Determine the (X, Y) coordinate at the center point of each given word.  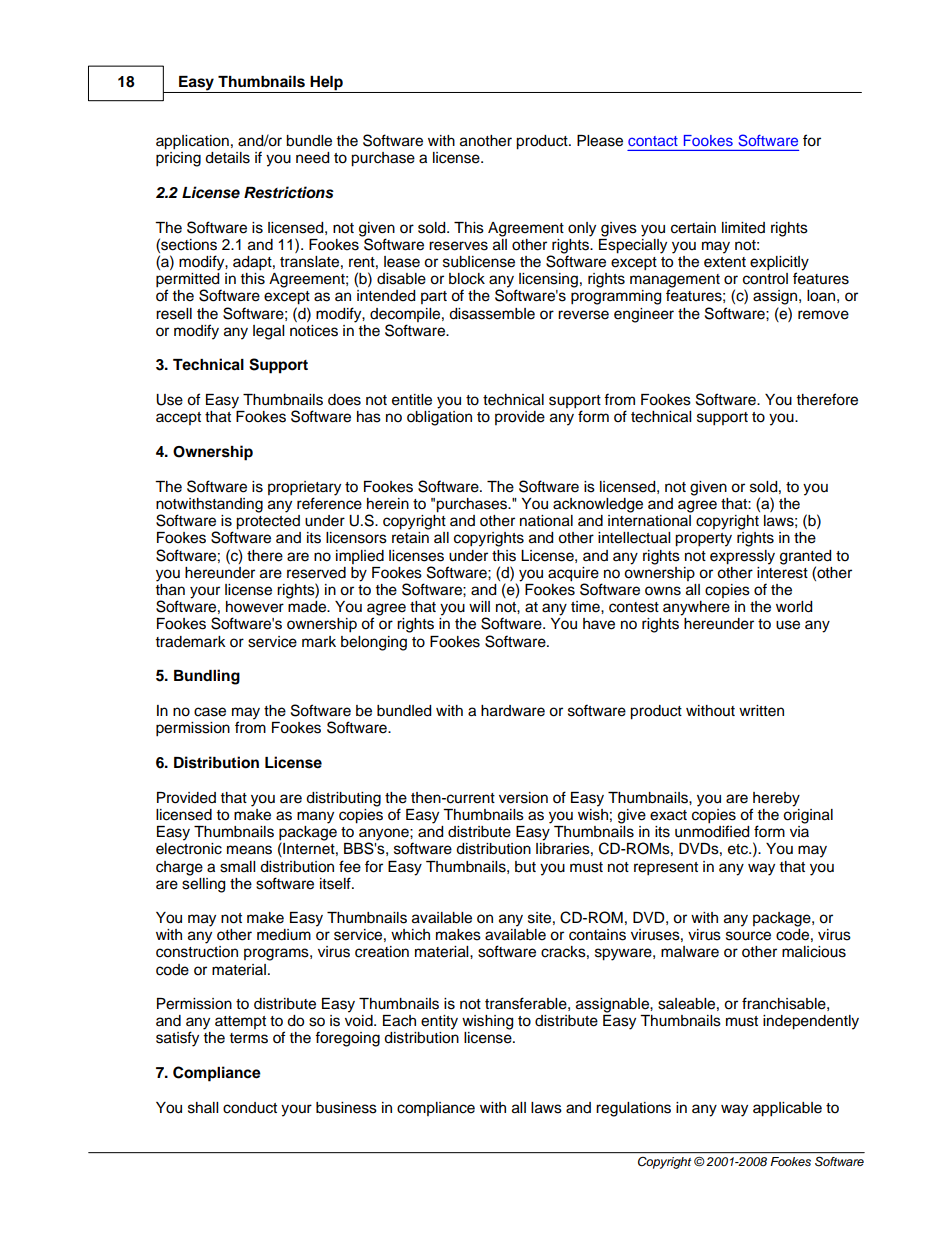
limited (743, 228)
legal (268, 332)
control (765, 279)
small (237, 867)
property (703, 540)
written (761, 711)
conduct (250, 1108)
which (410, 935)
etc (739, 849)
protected (268, 522)
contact (653, 141)
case (210, 712)
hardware (513, 711)
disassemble (492, 314)
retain (410, 538)
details (227, 158)
